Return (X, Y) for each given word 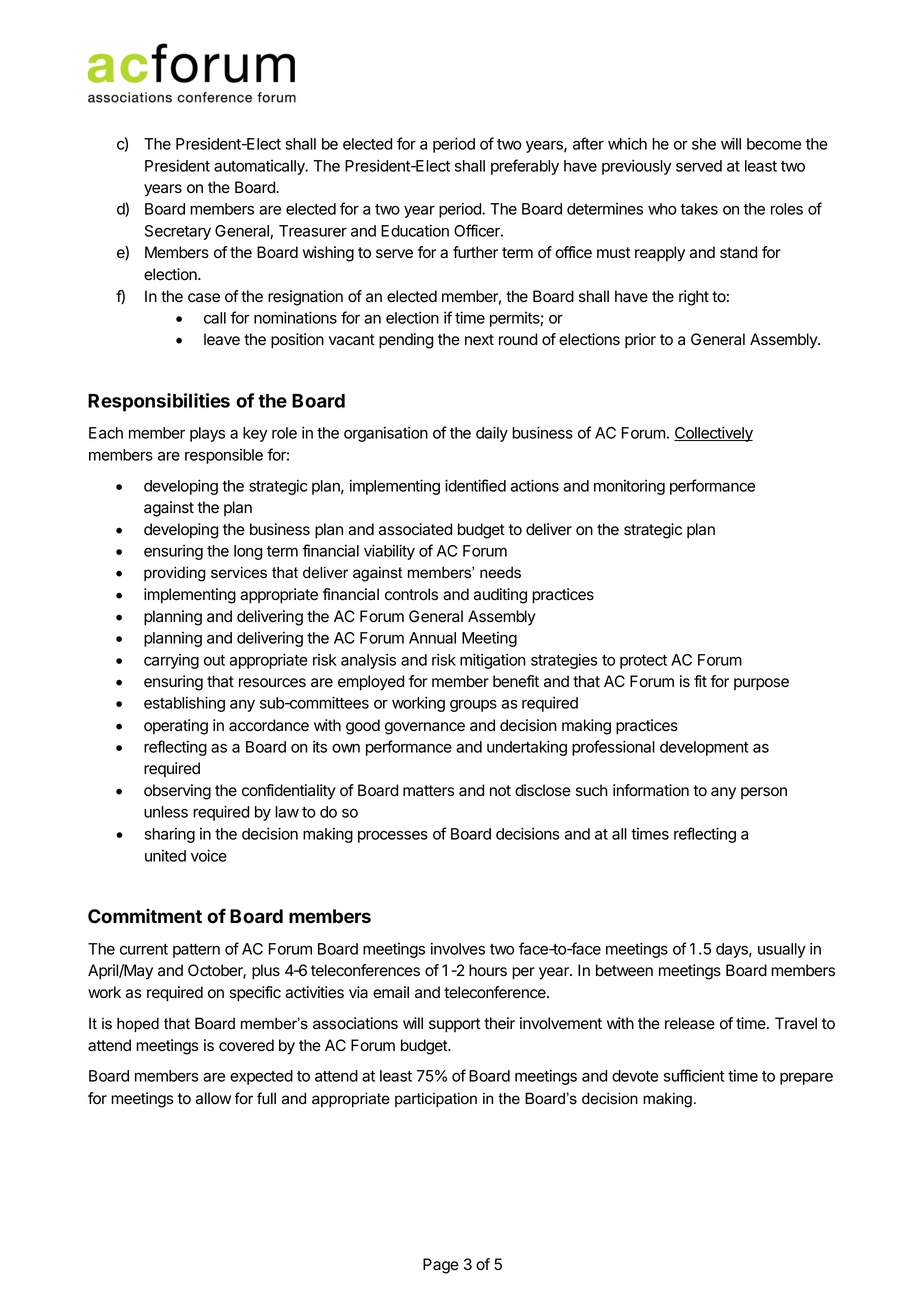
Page (441, 1266)
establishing (184, 704)
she (704, 144)
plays (207, 434)
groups (473, 706)
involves (458, 949)
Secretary (178, 232)
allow (213, 1098)
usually (782, 950)
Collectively (713, 434)
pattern (196, 951)
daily (492, 434)
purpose (761, 684)
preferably (525, 167)
